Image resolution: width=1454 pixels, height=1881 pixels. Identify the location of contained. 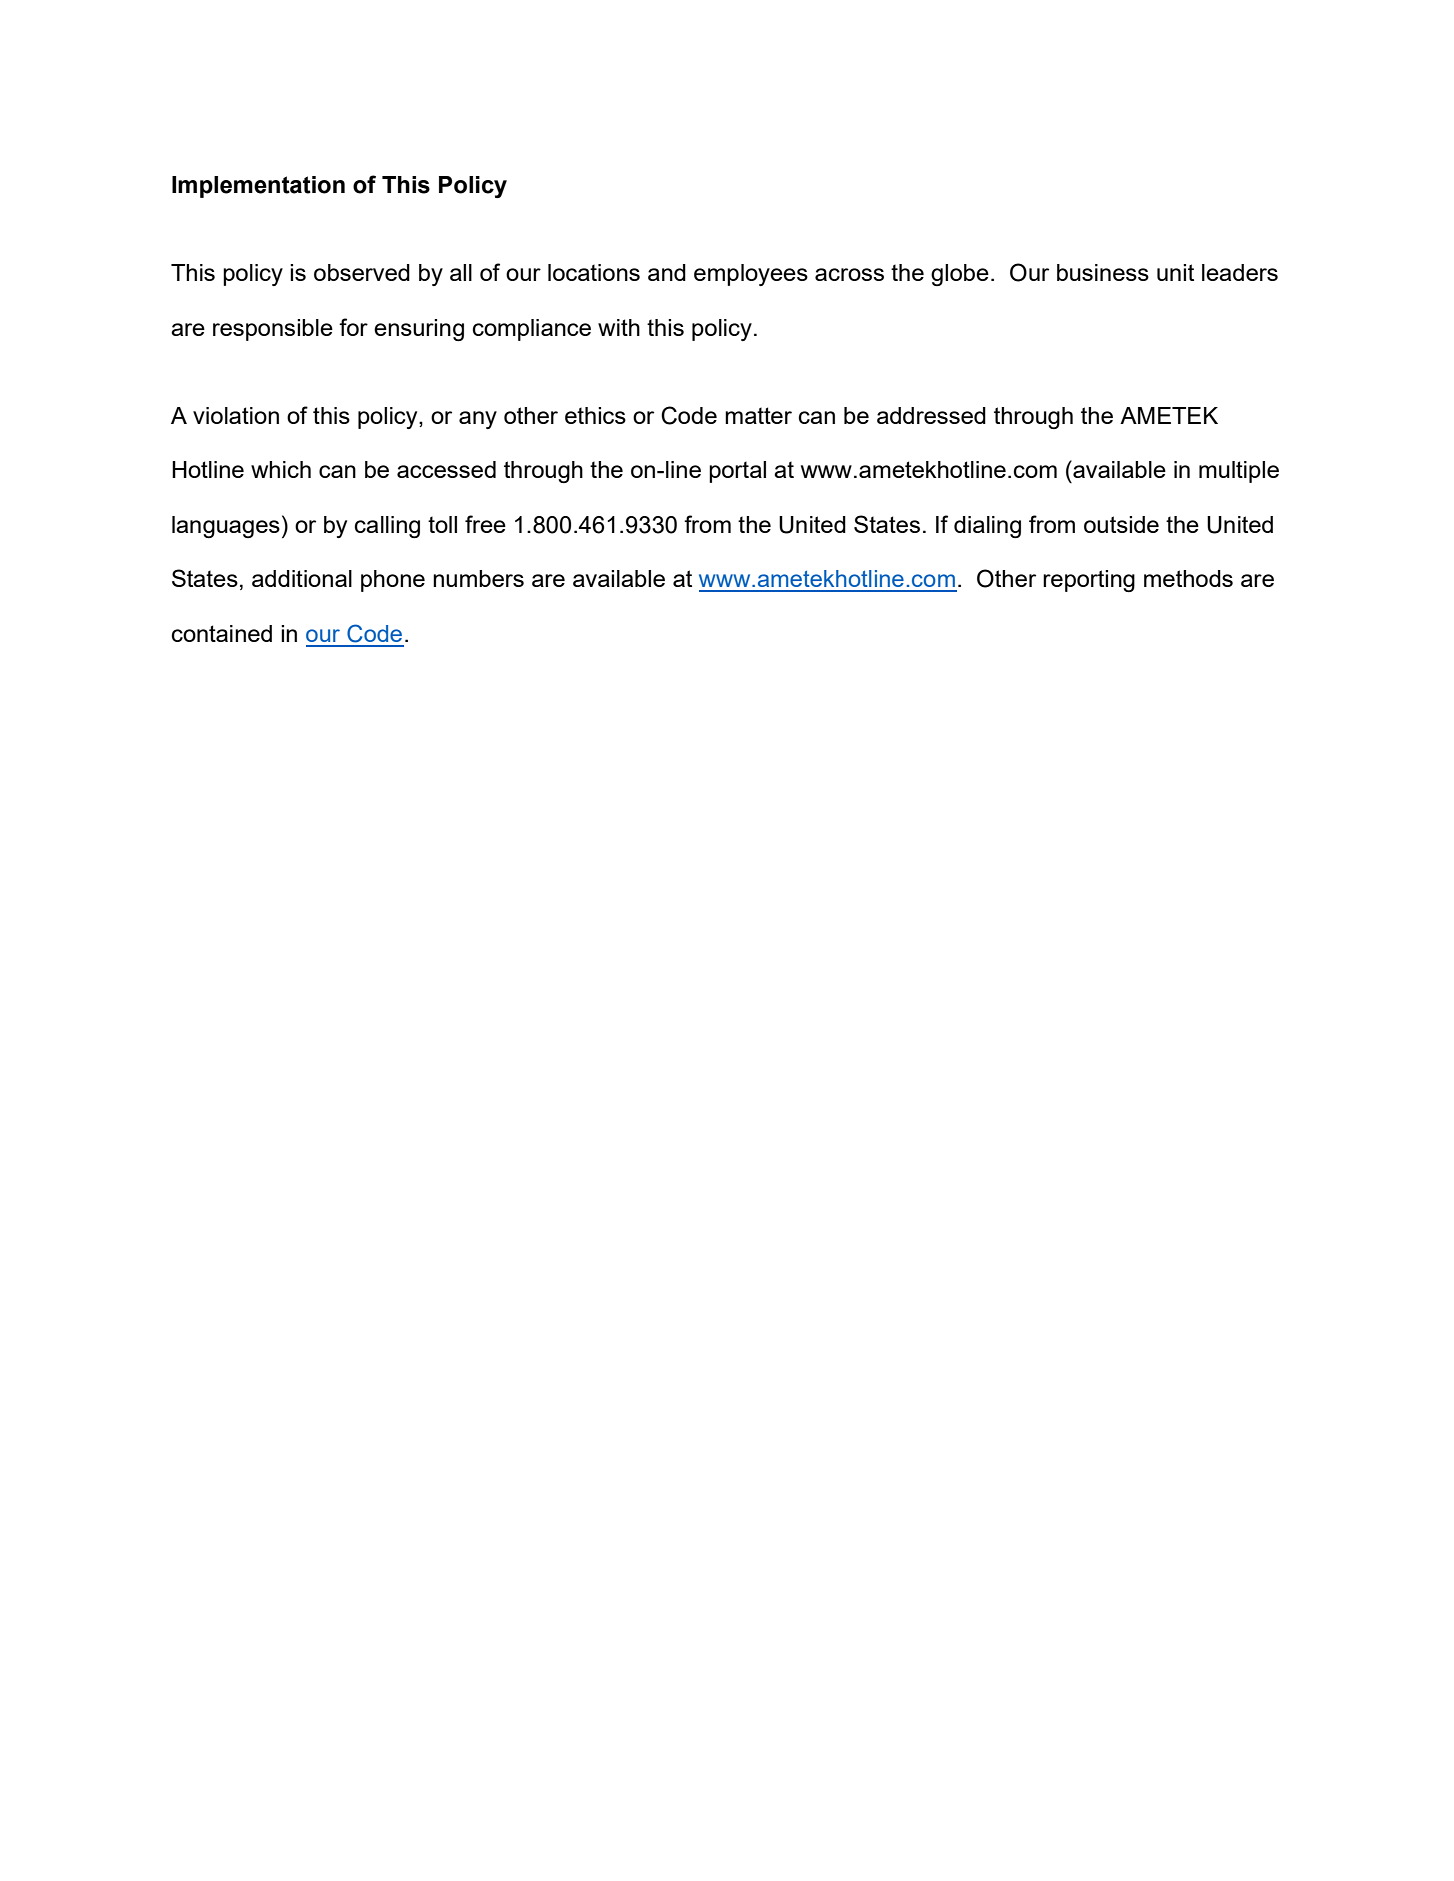
(222, 633).
